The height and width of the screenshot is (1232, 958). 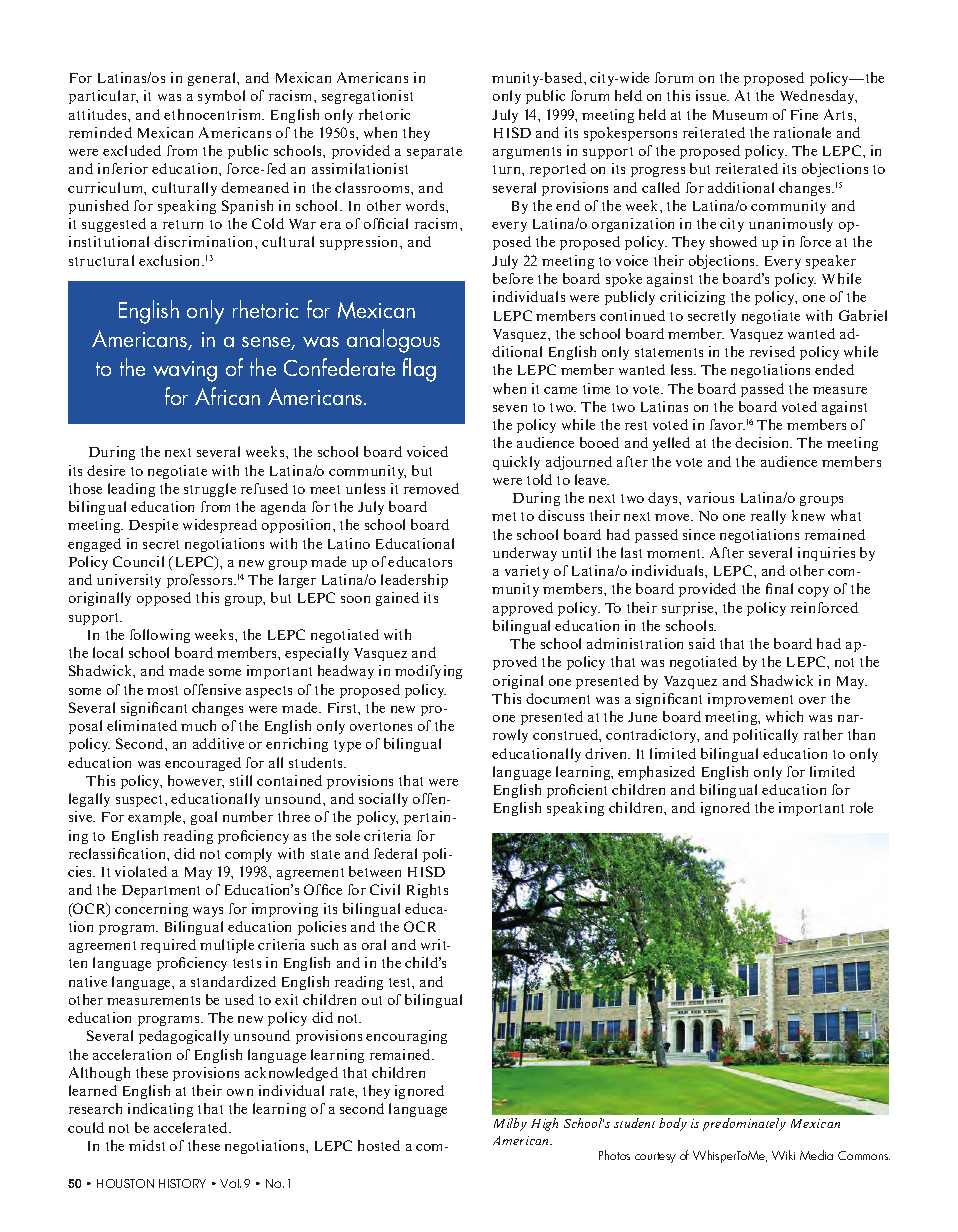 I want to click on waving, so click(x=185, y=371).
